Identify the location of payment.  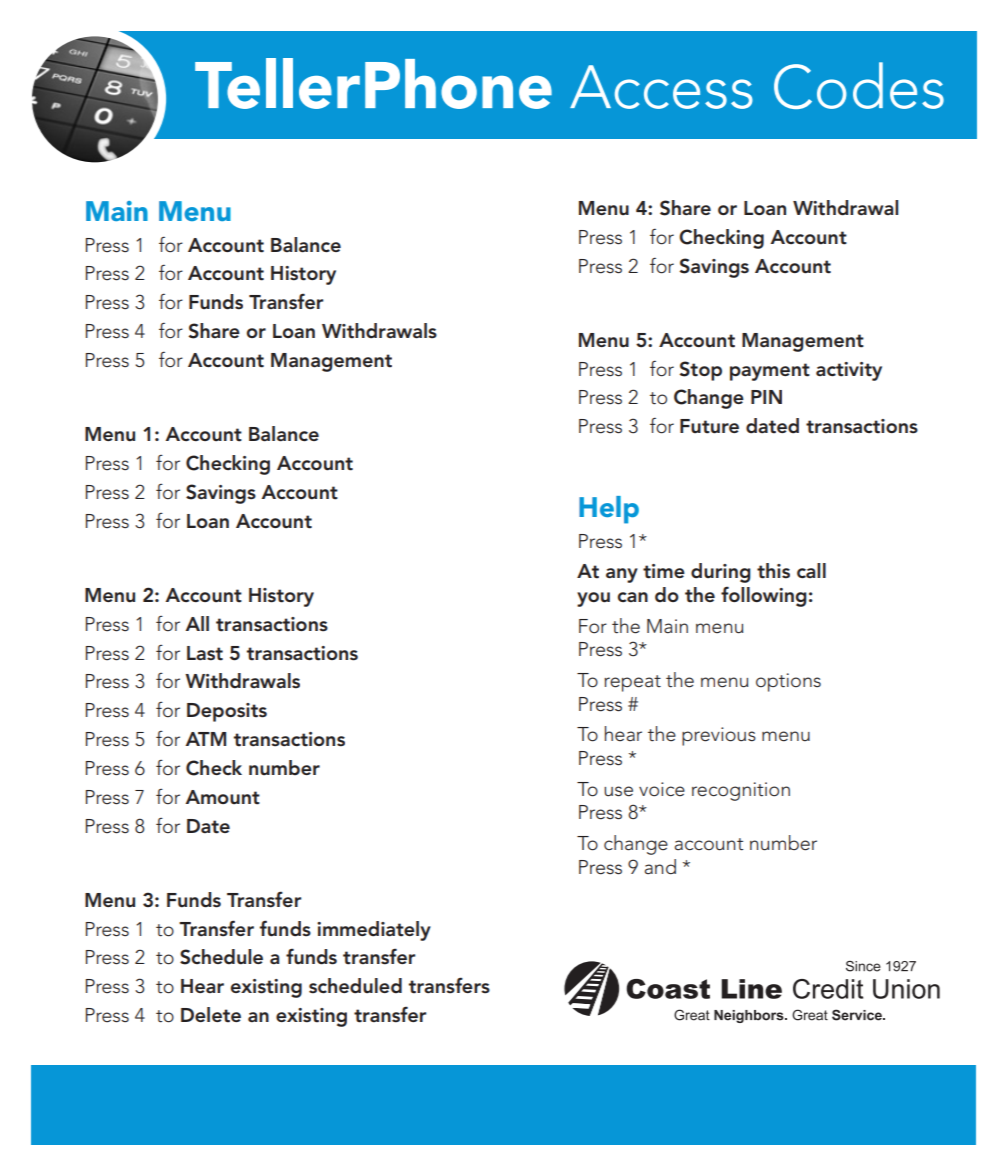
(770, 372).
